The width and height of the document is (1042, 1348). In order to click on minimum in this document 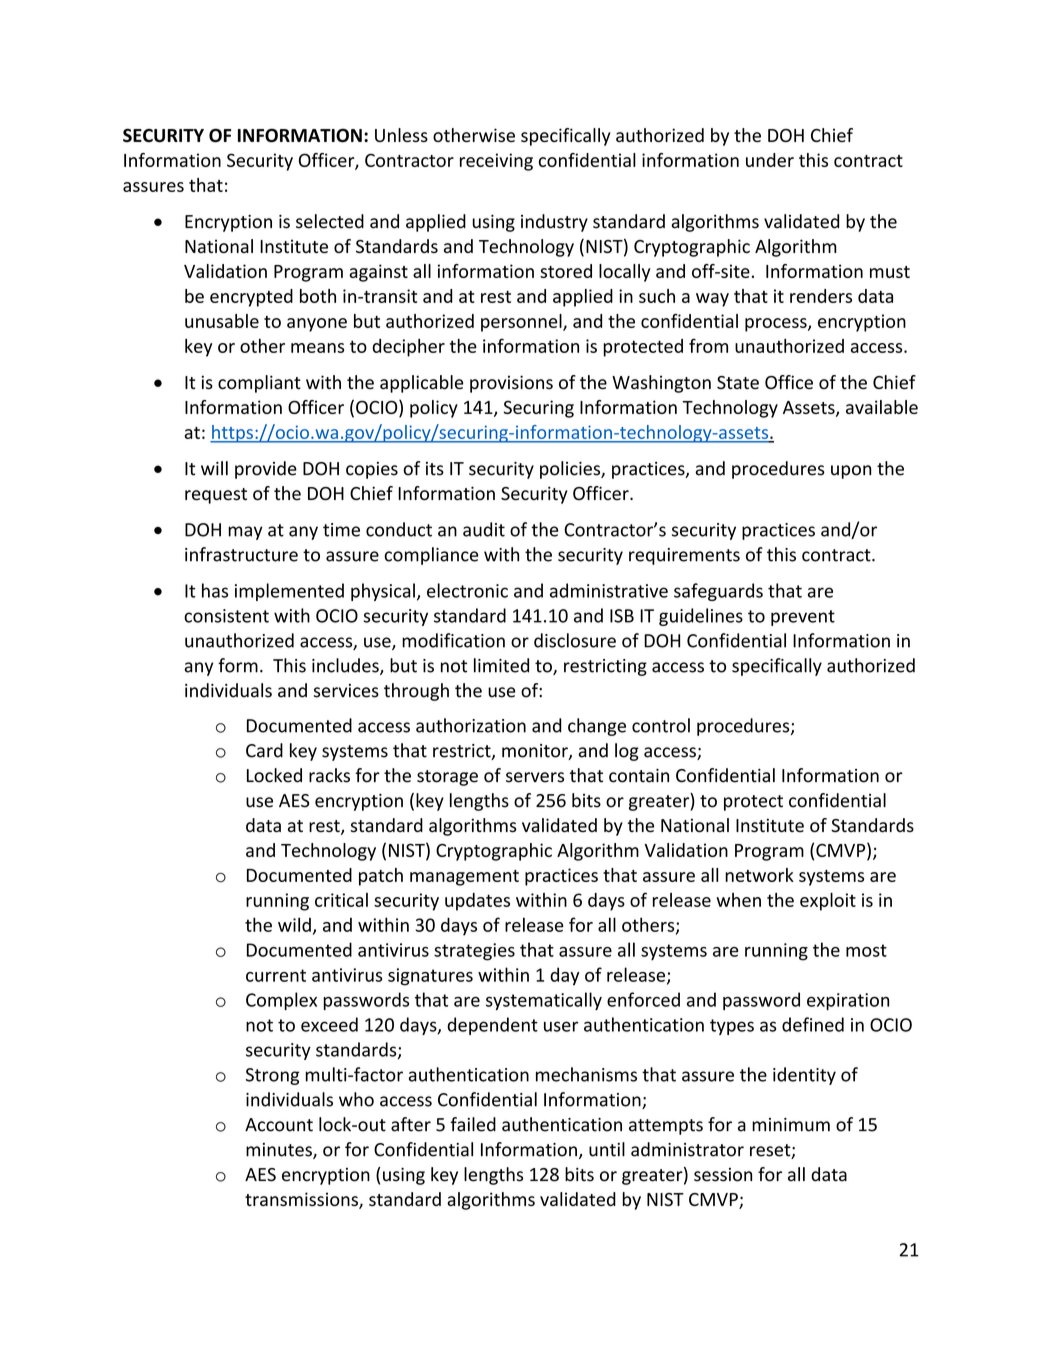, I will do `click(791, 1125)`.
